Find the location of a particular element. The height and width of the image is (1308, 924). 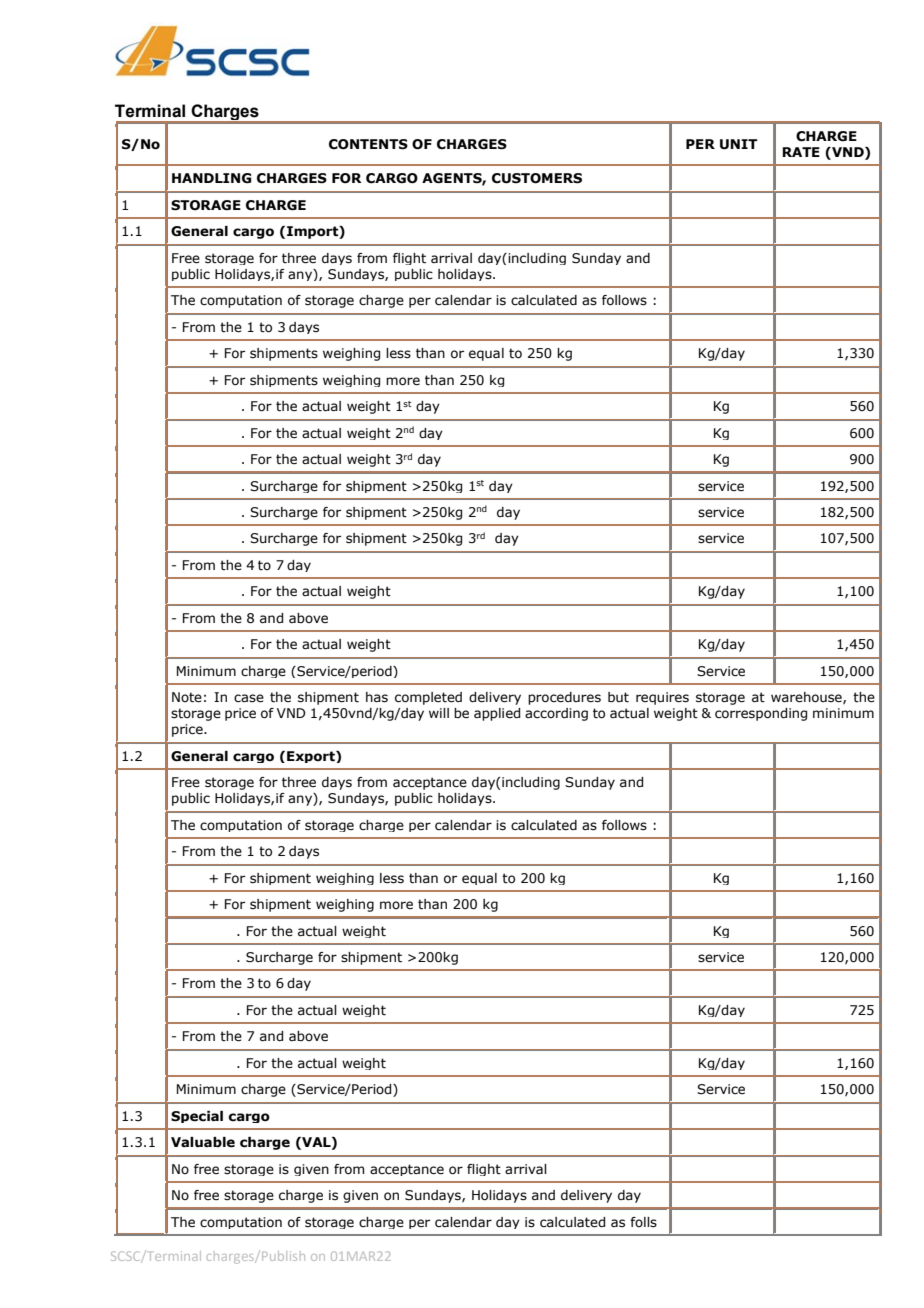

requires is located at coordinates (662, 698).
